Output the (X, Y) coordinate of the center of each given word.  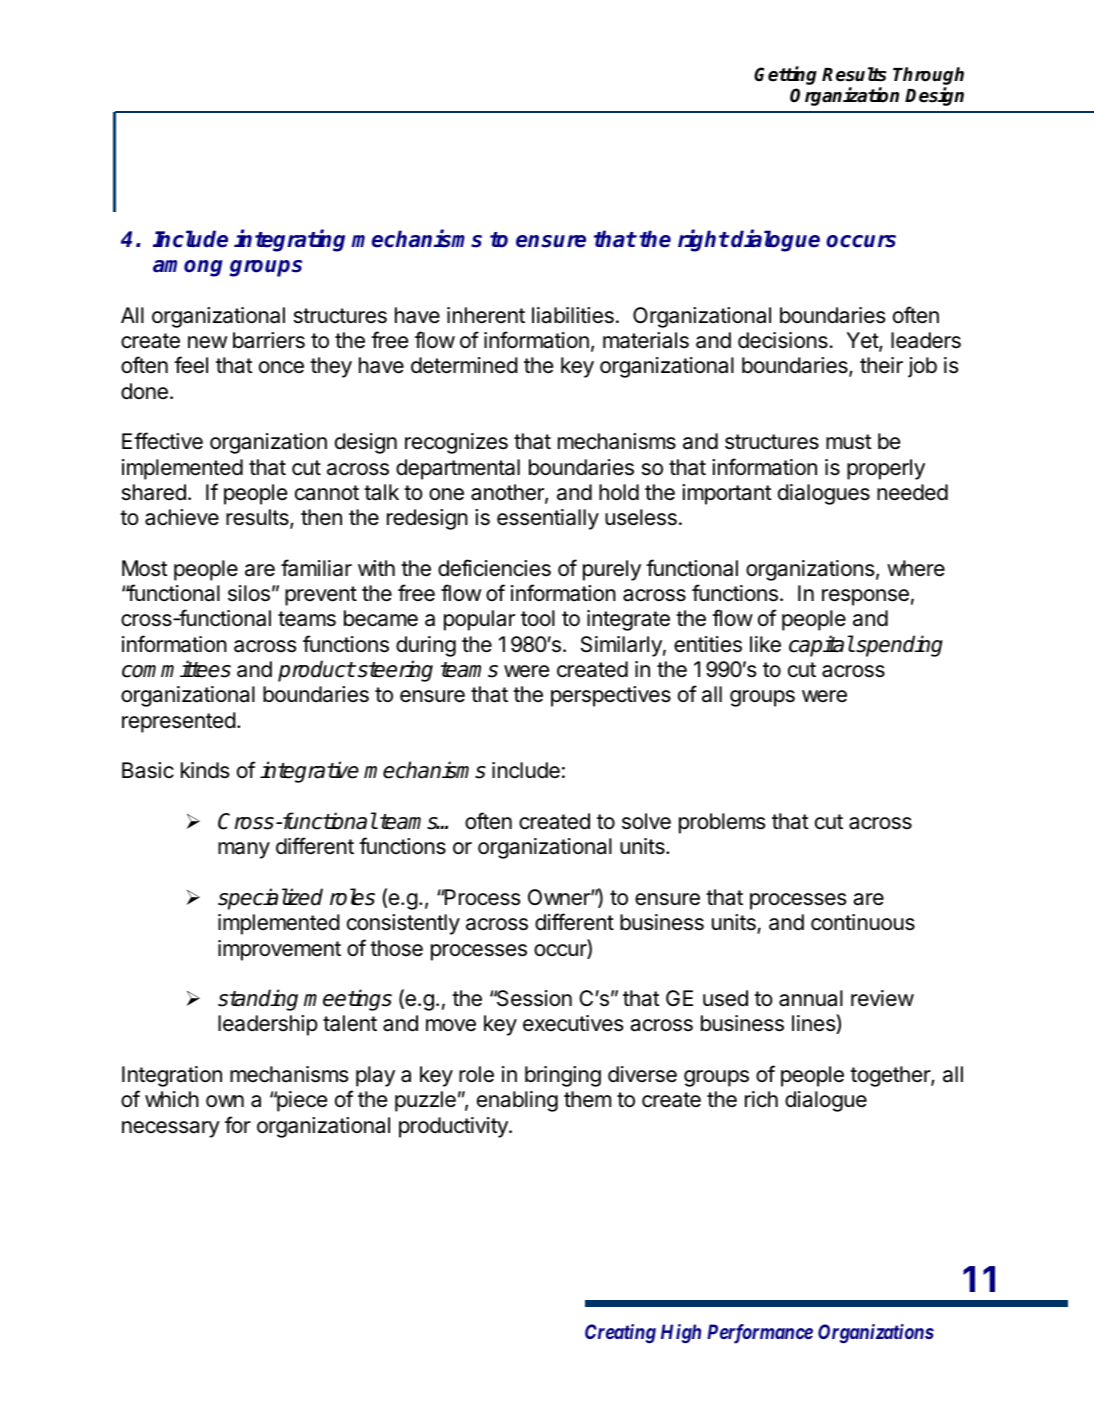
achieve (182, 517)
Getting (785, 75)
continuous (863, 922)
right (703, 240)
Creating (620, 1333)
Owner (560, 897)
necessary (171, 1129)
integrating (289, 240)
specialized (270, 899)
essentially (548, 519)
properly (886, 469)
